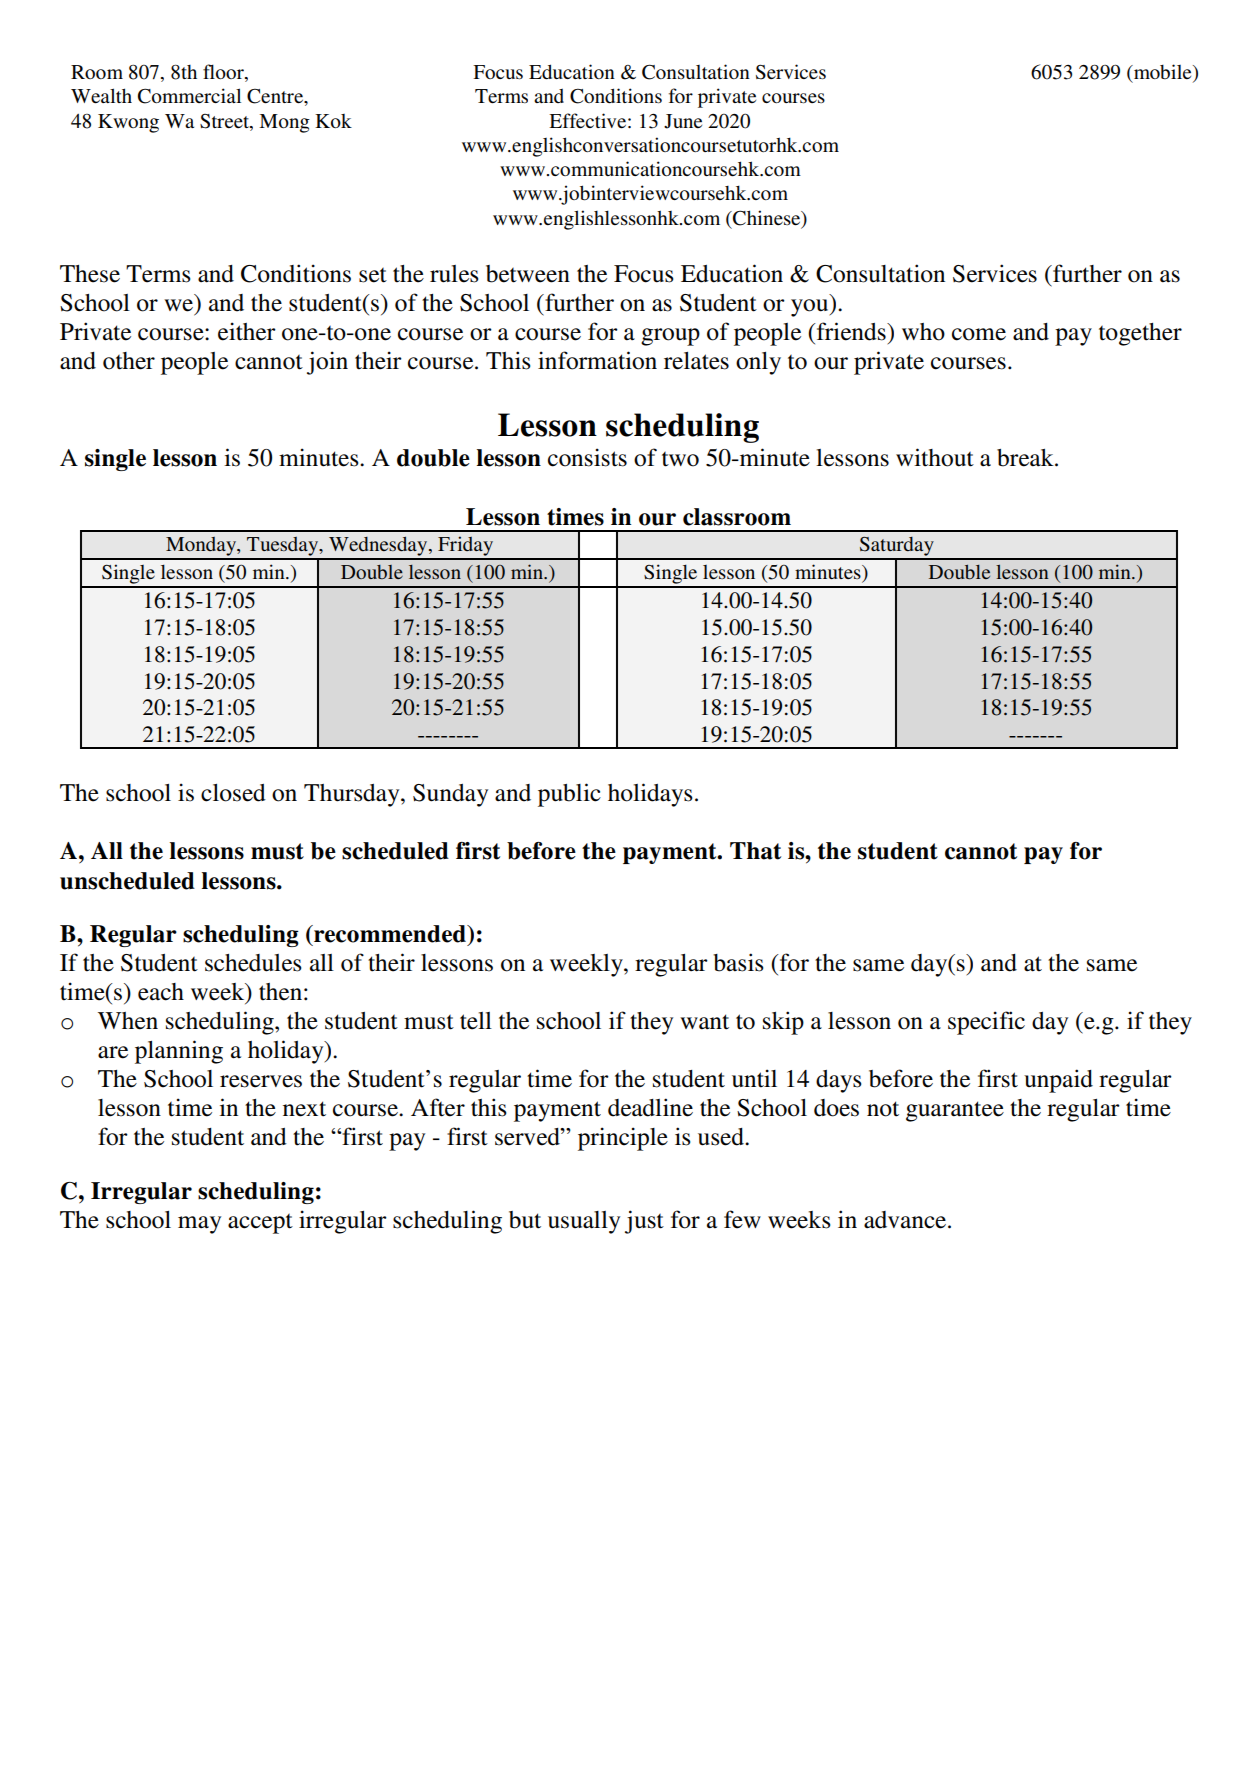  Describe the element at coordinates (233, 793) in the screenshot. I see `closed` at that location.
